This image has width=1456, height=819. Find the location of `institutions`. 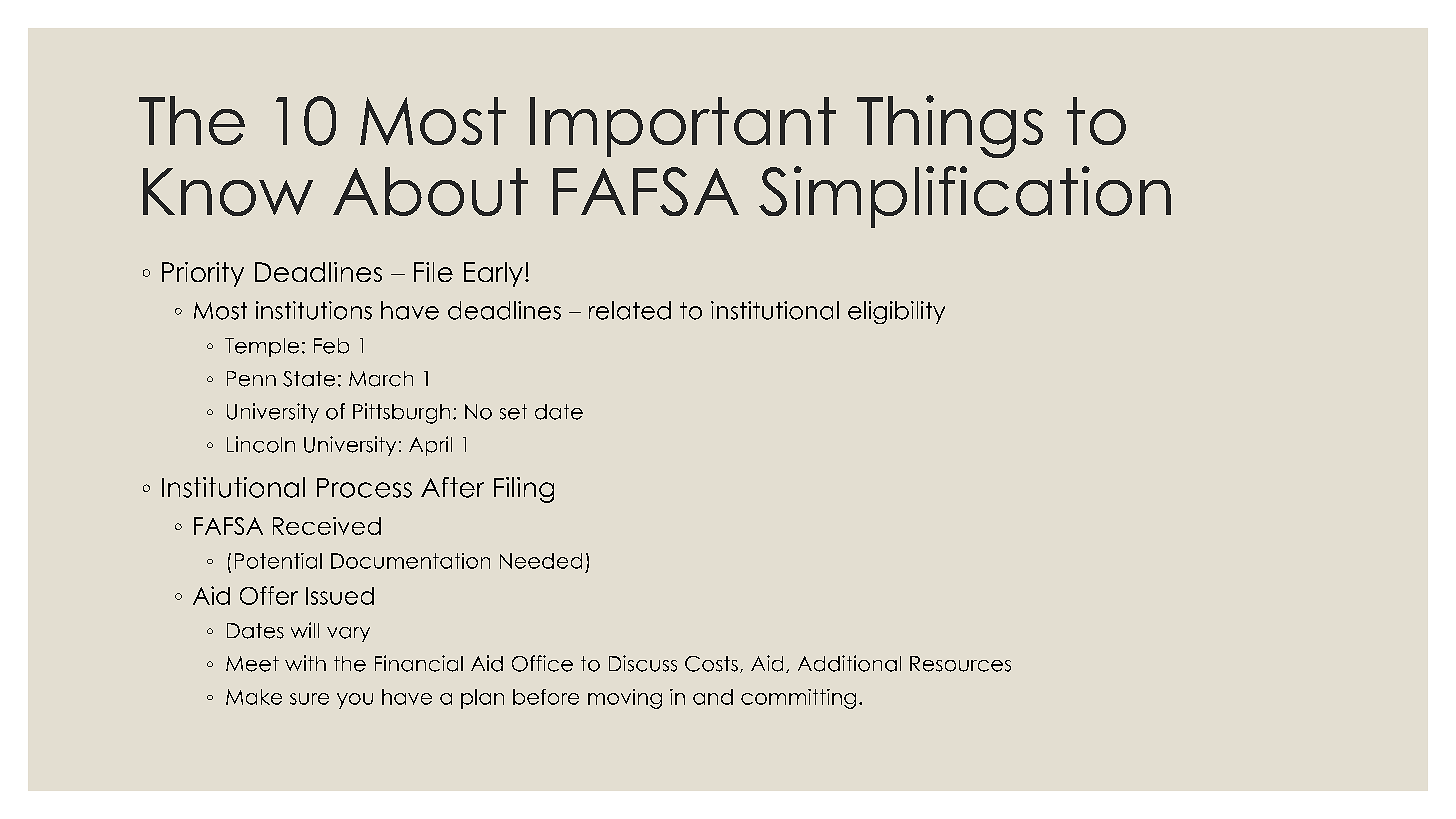

institutions is located at coordinates (314, 310).
